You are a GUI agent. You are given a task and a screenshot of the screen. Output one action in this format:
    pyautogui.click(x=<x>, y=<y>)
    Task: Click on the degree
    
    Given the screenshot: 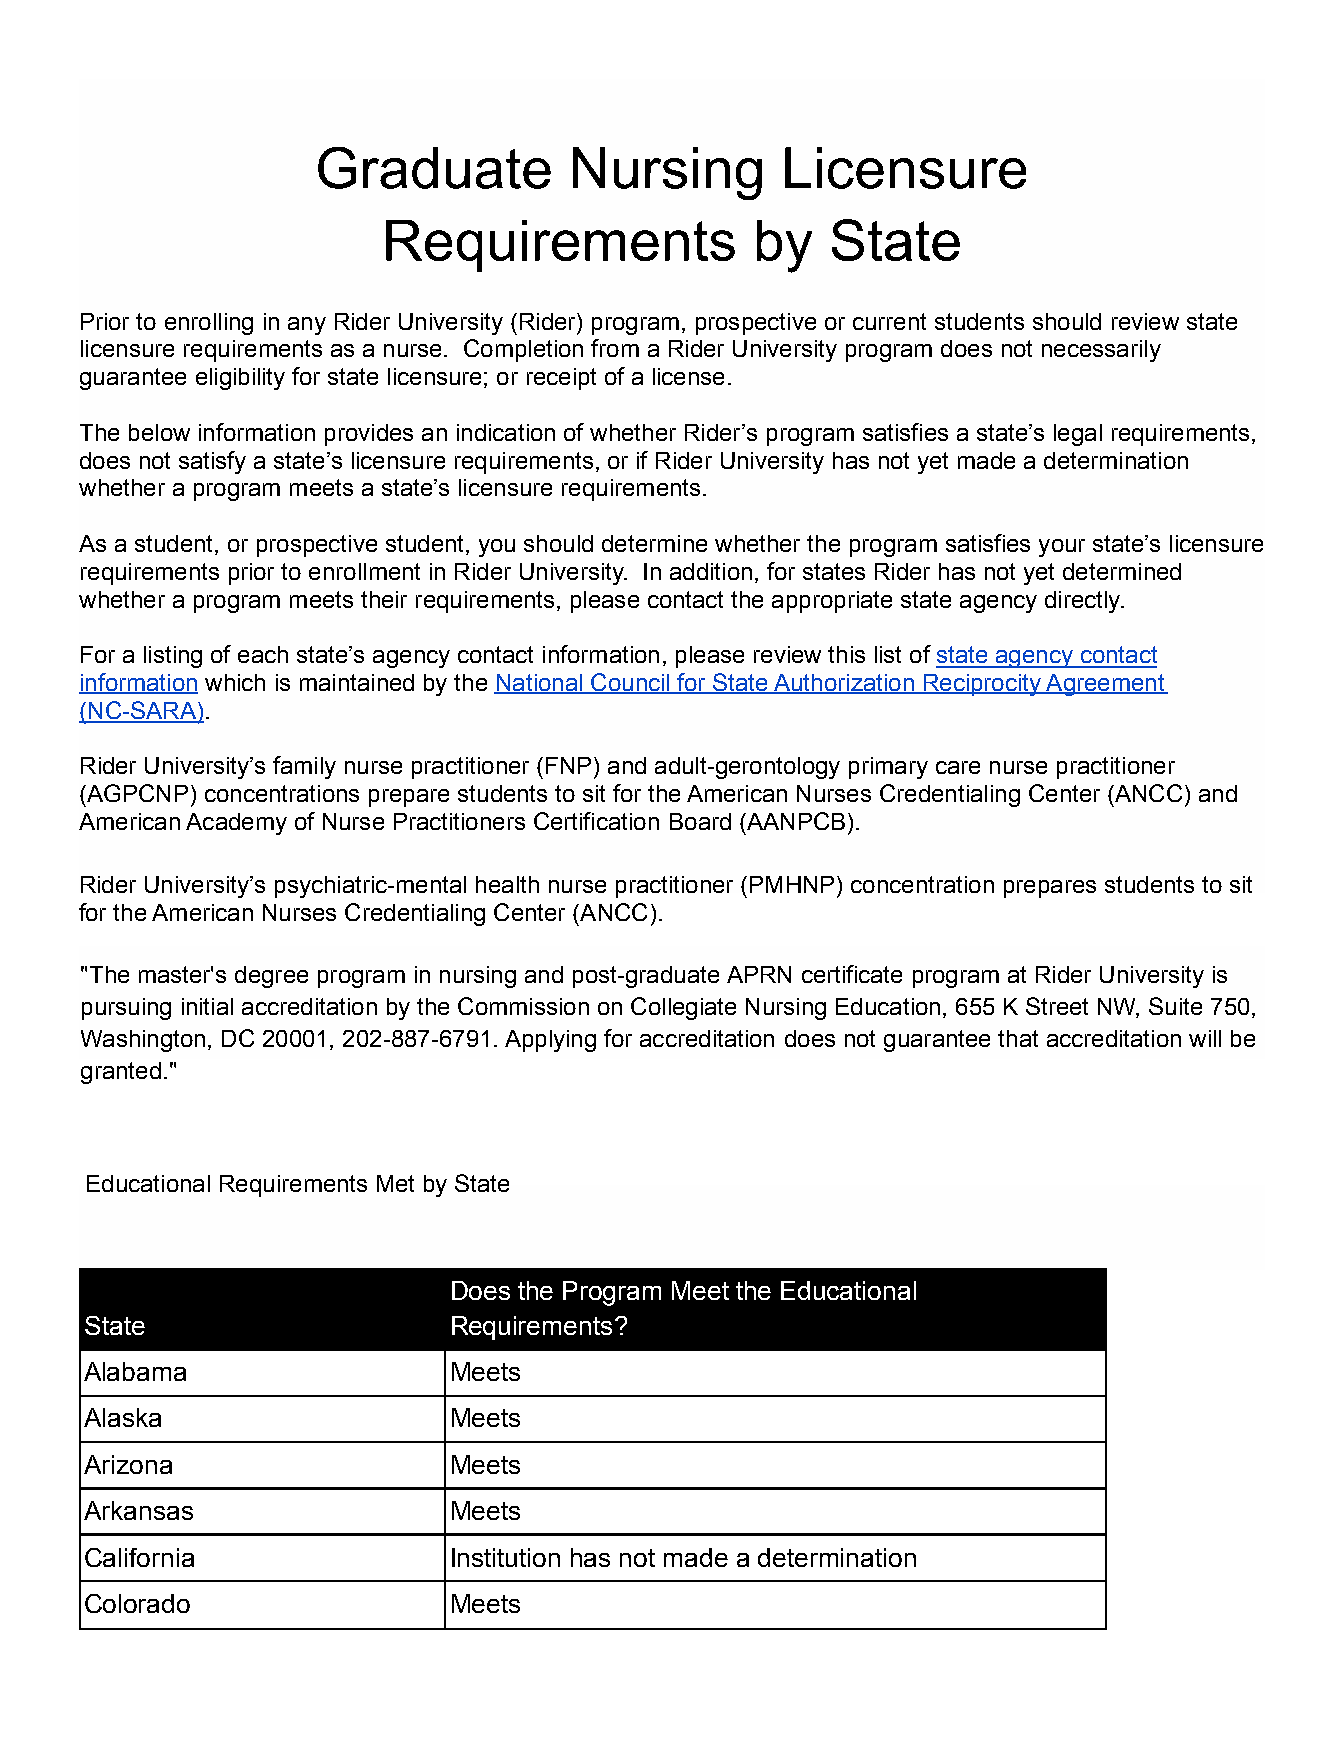 What is the action you would take?
    pyautogui.click(x=271, y=977)
